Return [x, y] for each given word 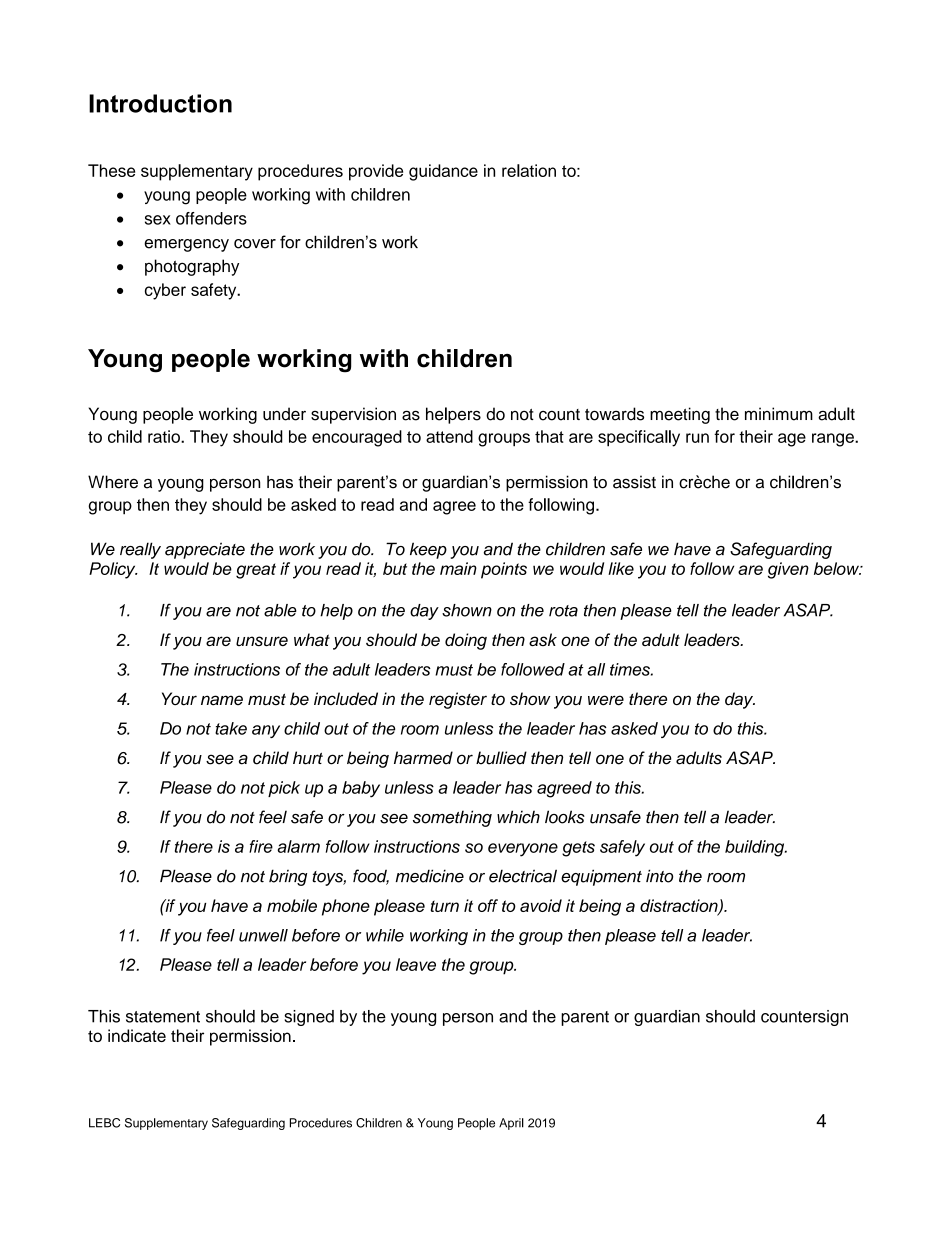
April [511, 1124]
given [788, 570]
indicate [137, 1035]
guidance [443, 172]
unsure [262, 641]
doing [466, 641]
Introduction [160, 103]
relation [529, 170]
